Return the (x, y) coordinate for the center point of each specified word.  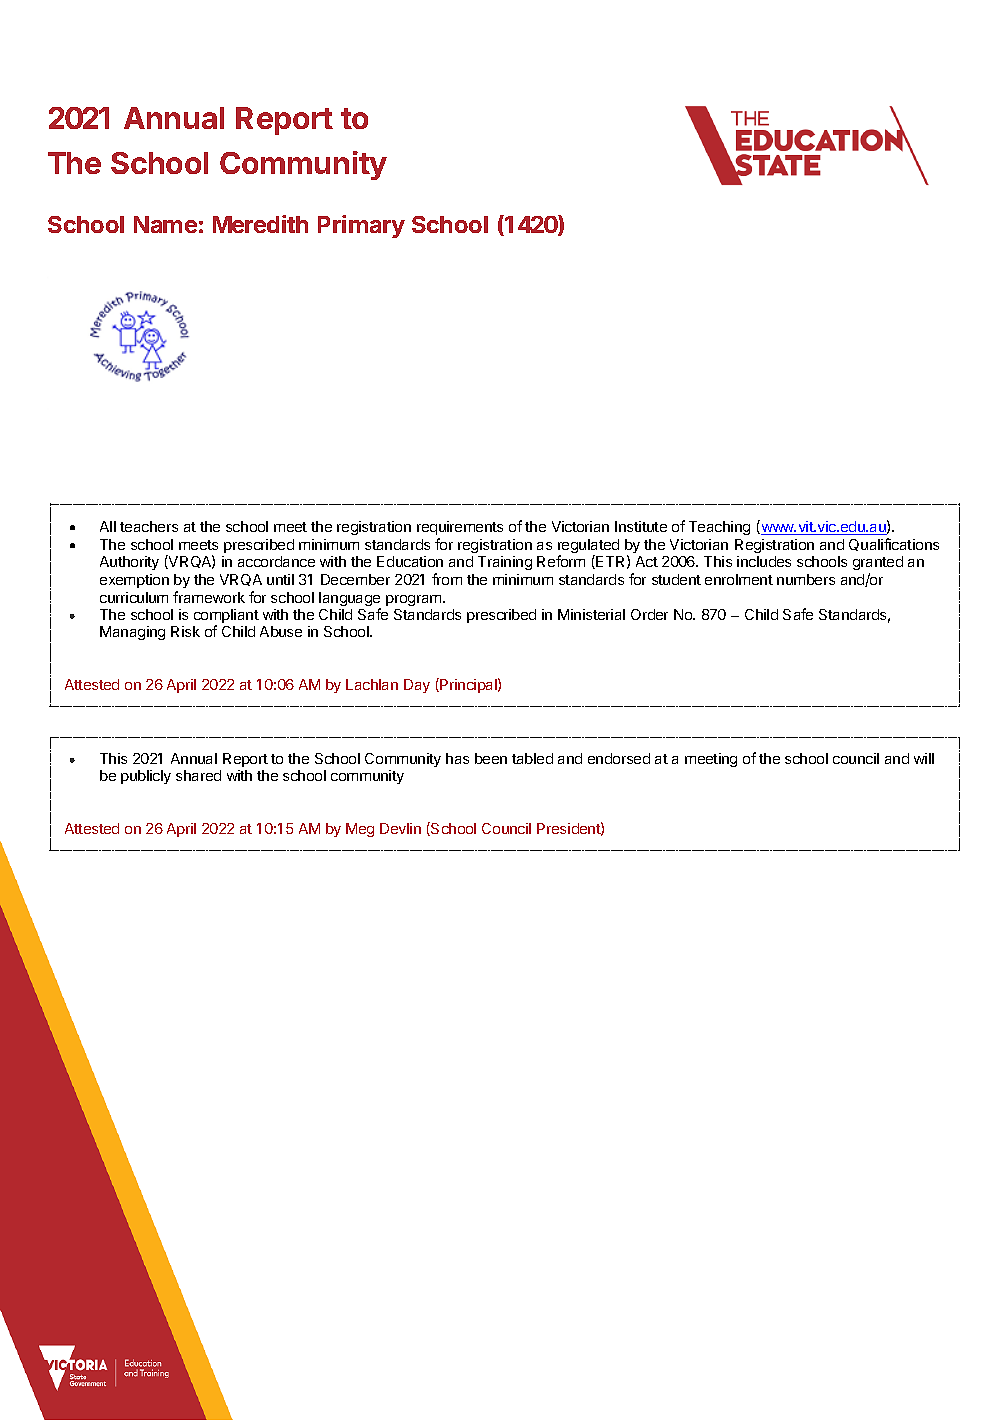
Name (165, 224)
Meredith (260, 224)
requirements (460, 528)
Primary (361, 226)
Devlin (400, 828)
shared (198, 775)
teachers (149, 526)
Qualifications (894, 544)
